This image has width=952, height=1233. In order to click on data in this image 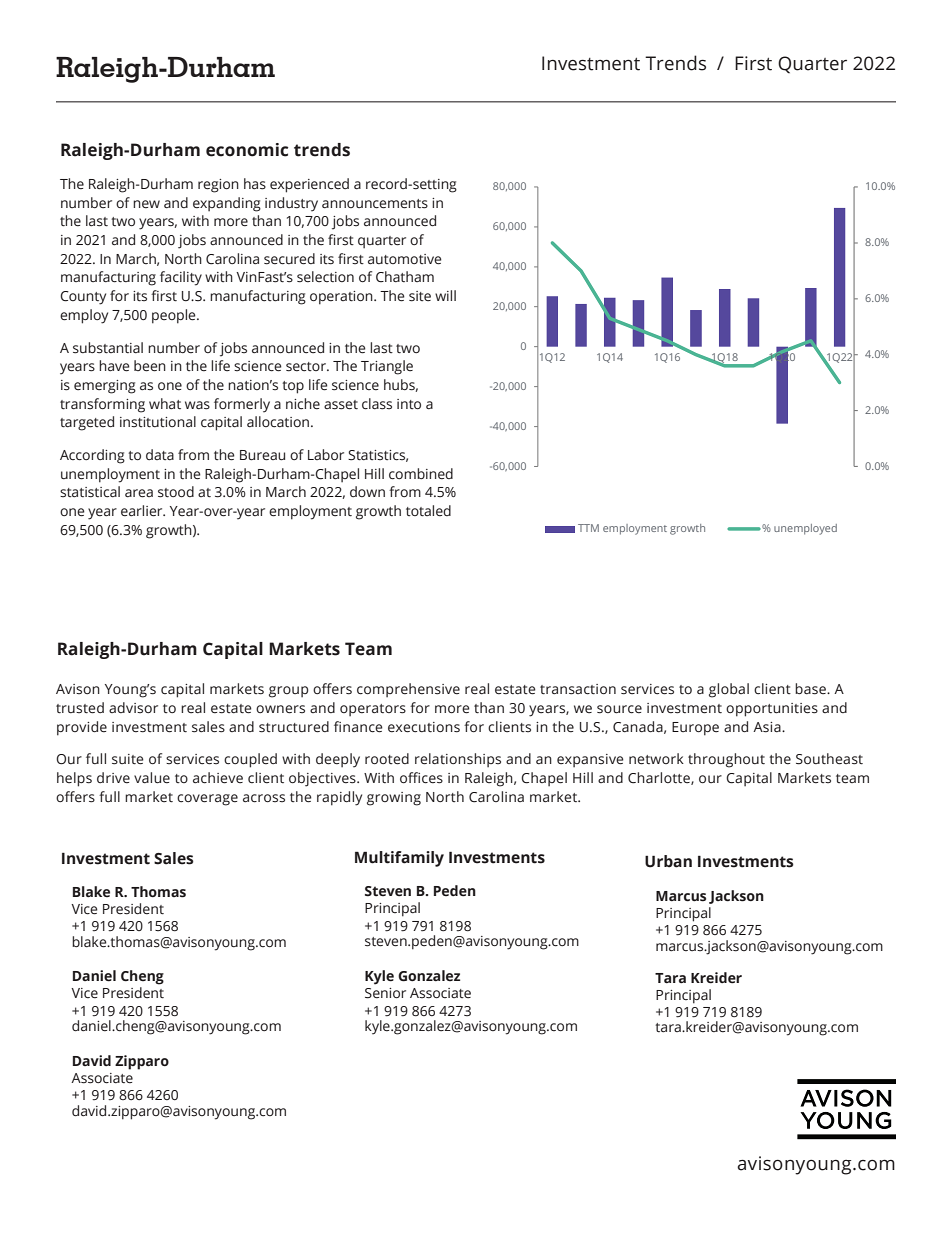, I will do `click(160, 454)`.
